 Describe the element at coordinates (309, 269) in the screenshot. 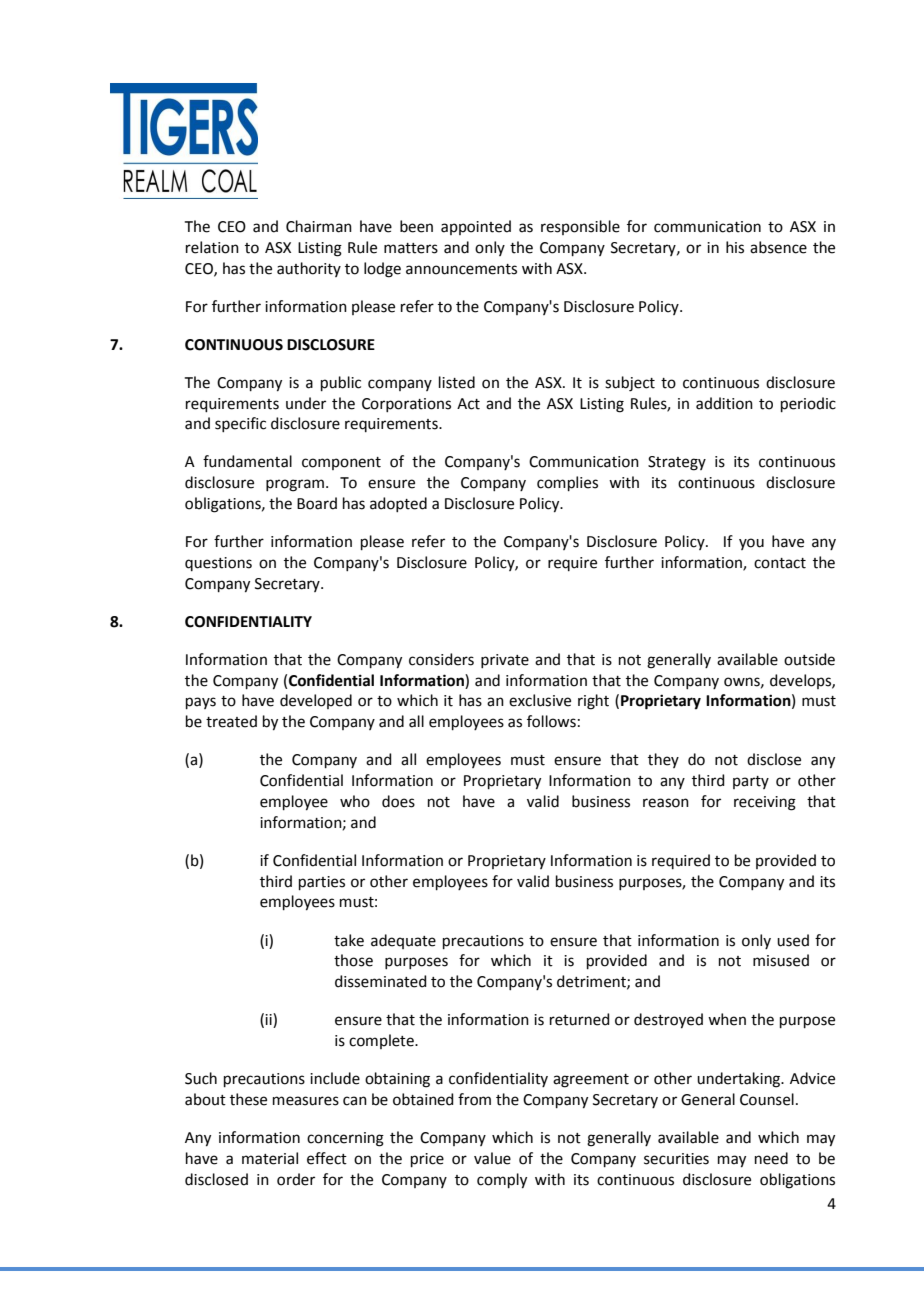

I see `authority` at that location.
